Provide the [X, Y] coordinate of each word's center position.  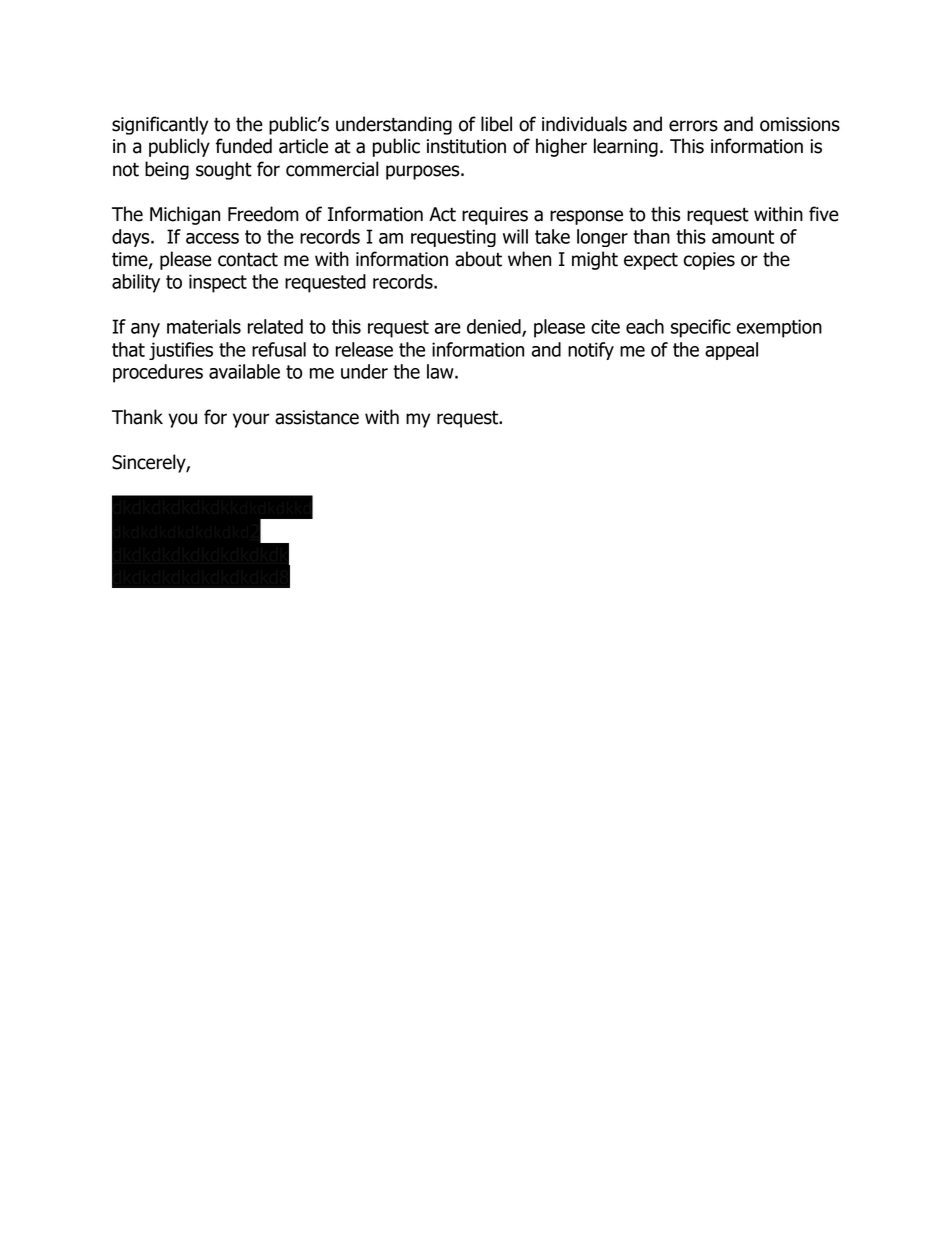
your [251, 420]
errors [693, 126]
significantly [160, 125]
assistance [317, 417]
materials [204, 326]
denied [495, 327]
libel [496, 124]
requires [495, 216]
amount [743, 237]
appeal [731, 351]
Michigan [185, 215]
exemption [779, 328]
